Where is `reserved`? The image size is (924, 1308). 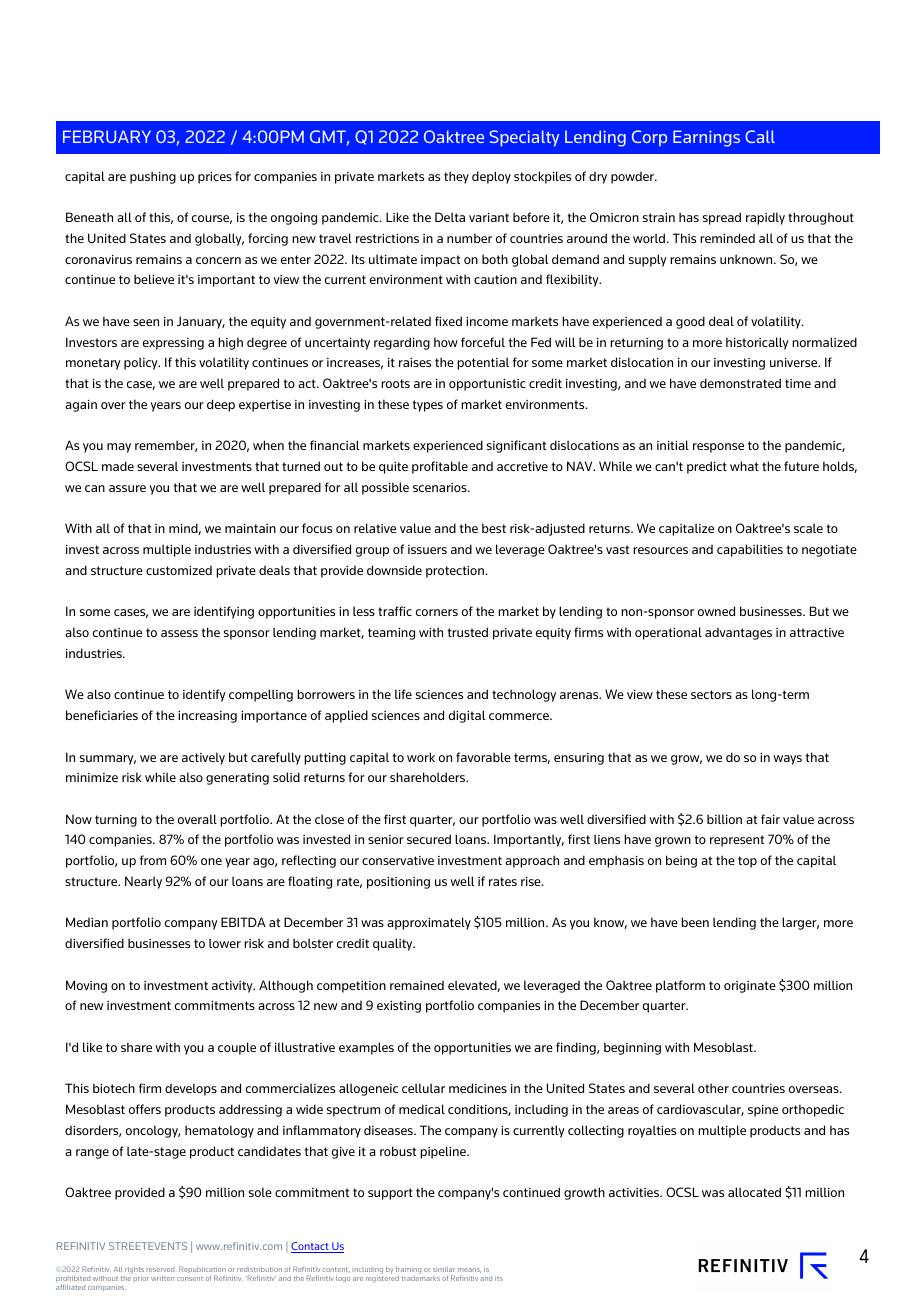 reserved is located at coordinates (160, 1270).
